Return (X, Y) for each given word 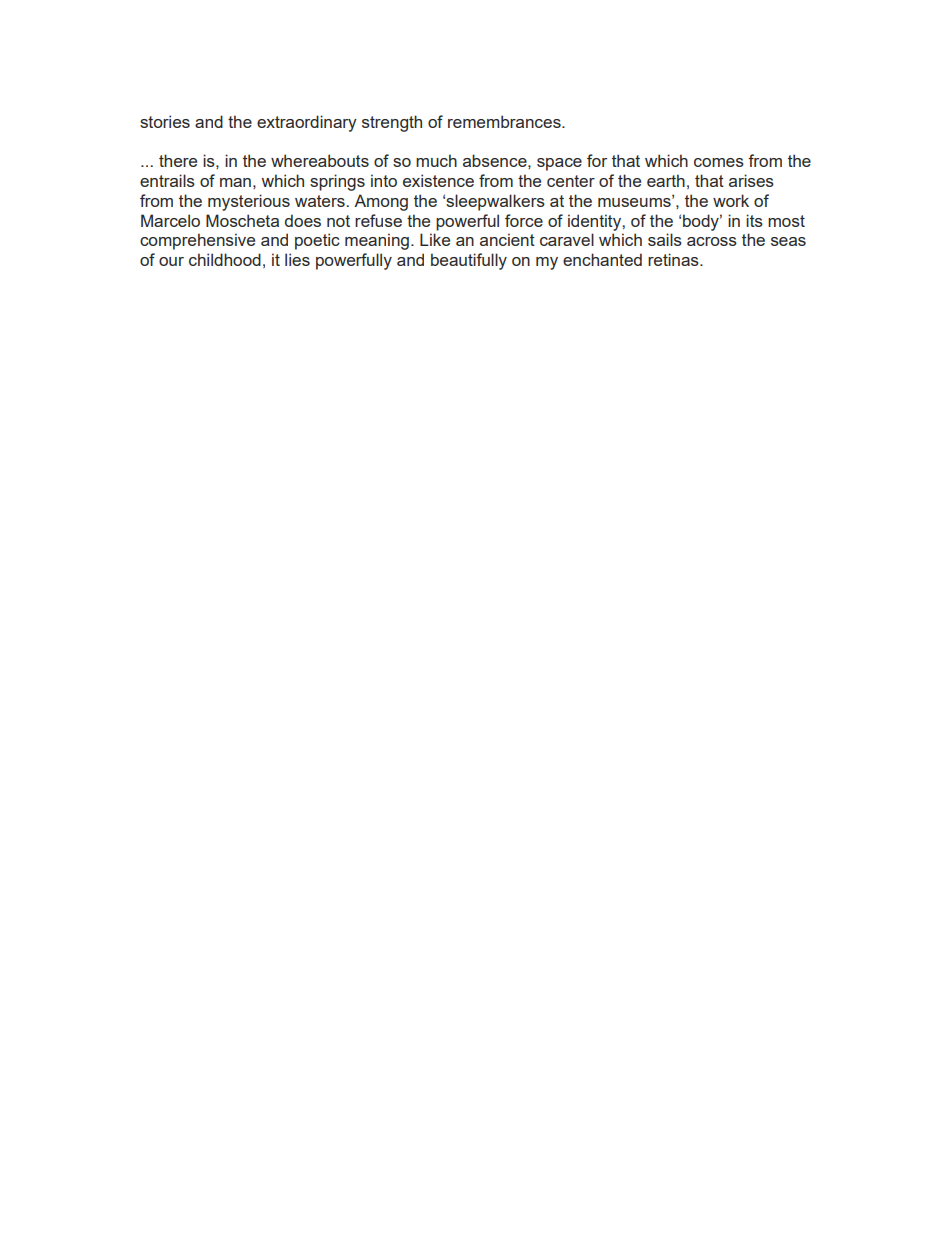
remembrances (505, 121)
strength (392, 123)
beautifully (469, 261)
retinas (674, 259)
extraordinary (307, 123)
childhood (225, 259)
